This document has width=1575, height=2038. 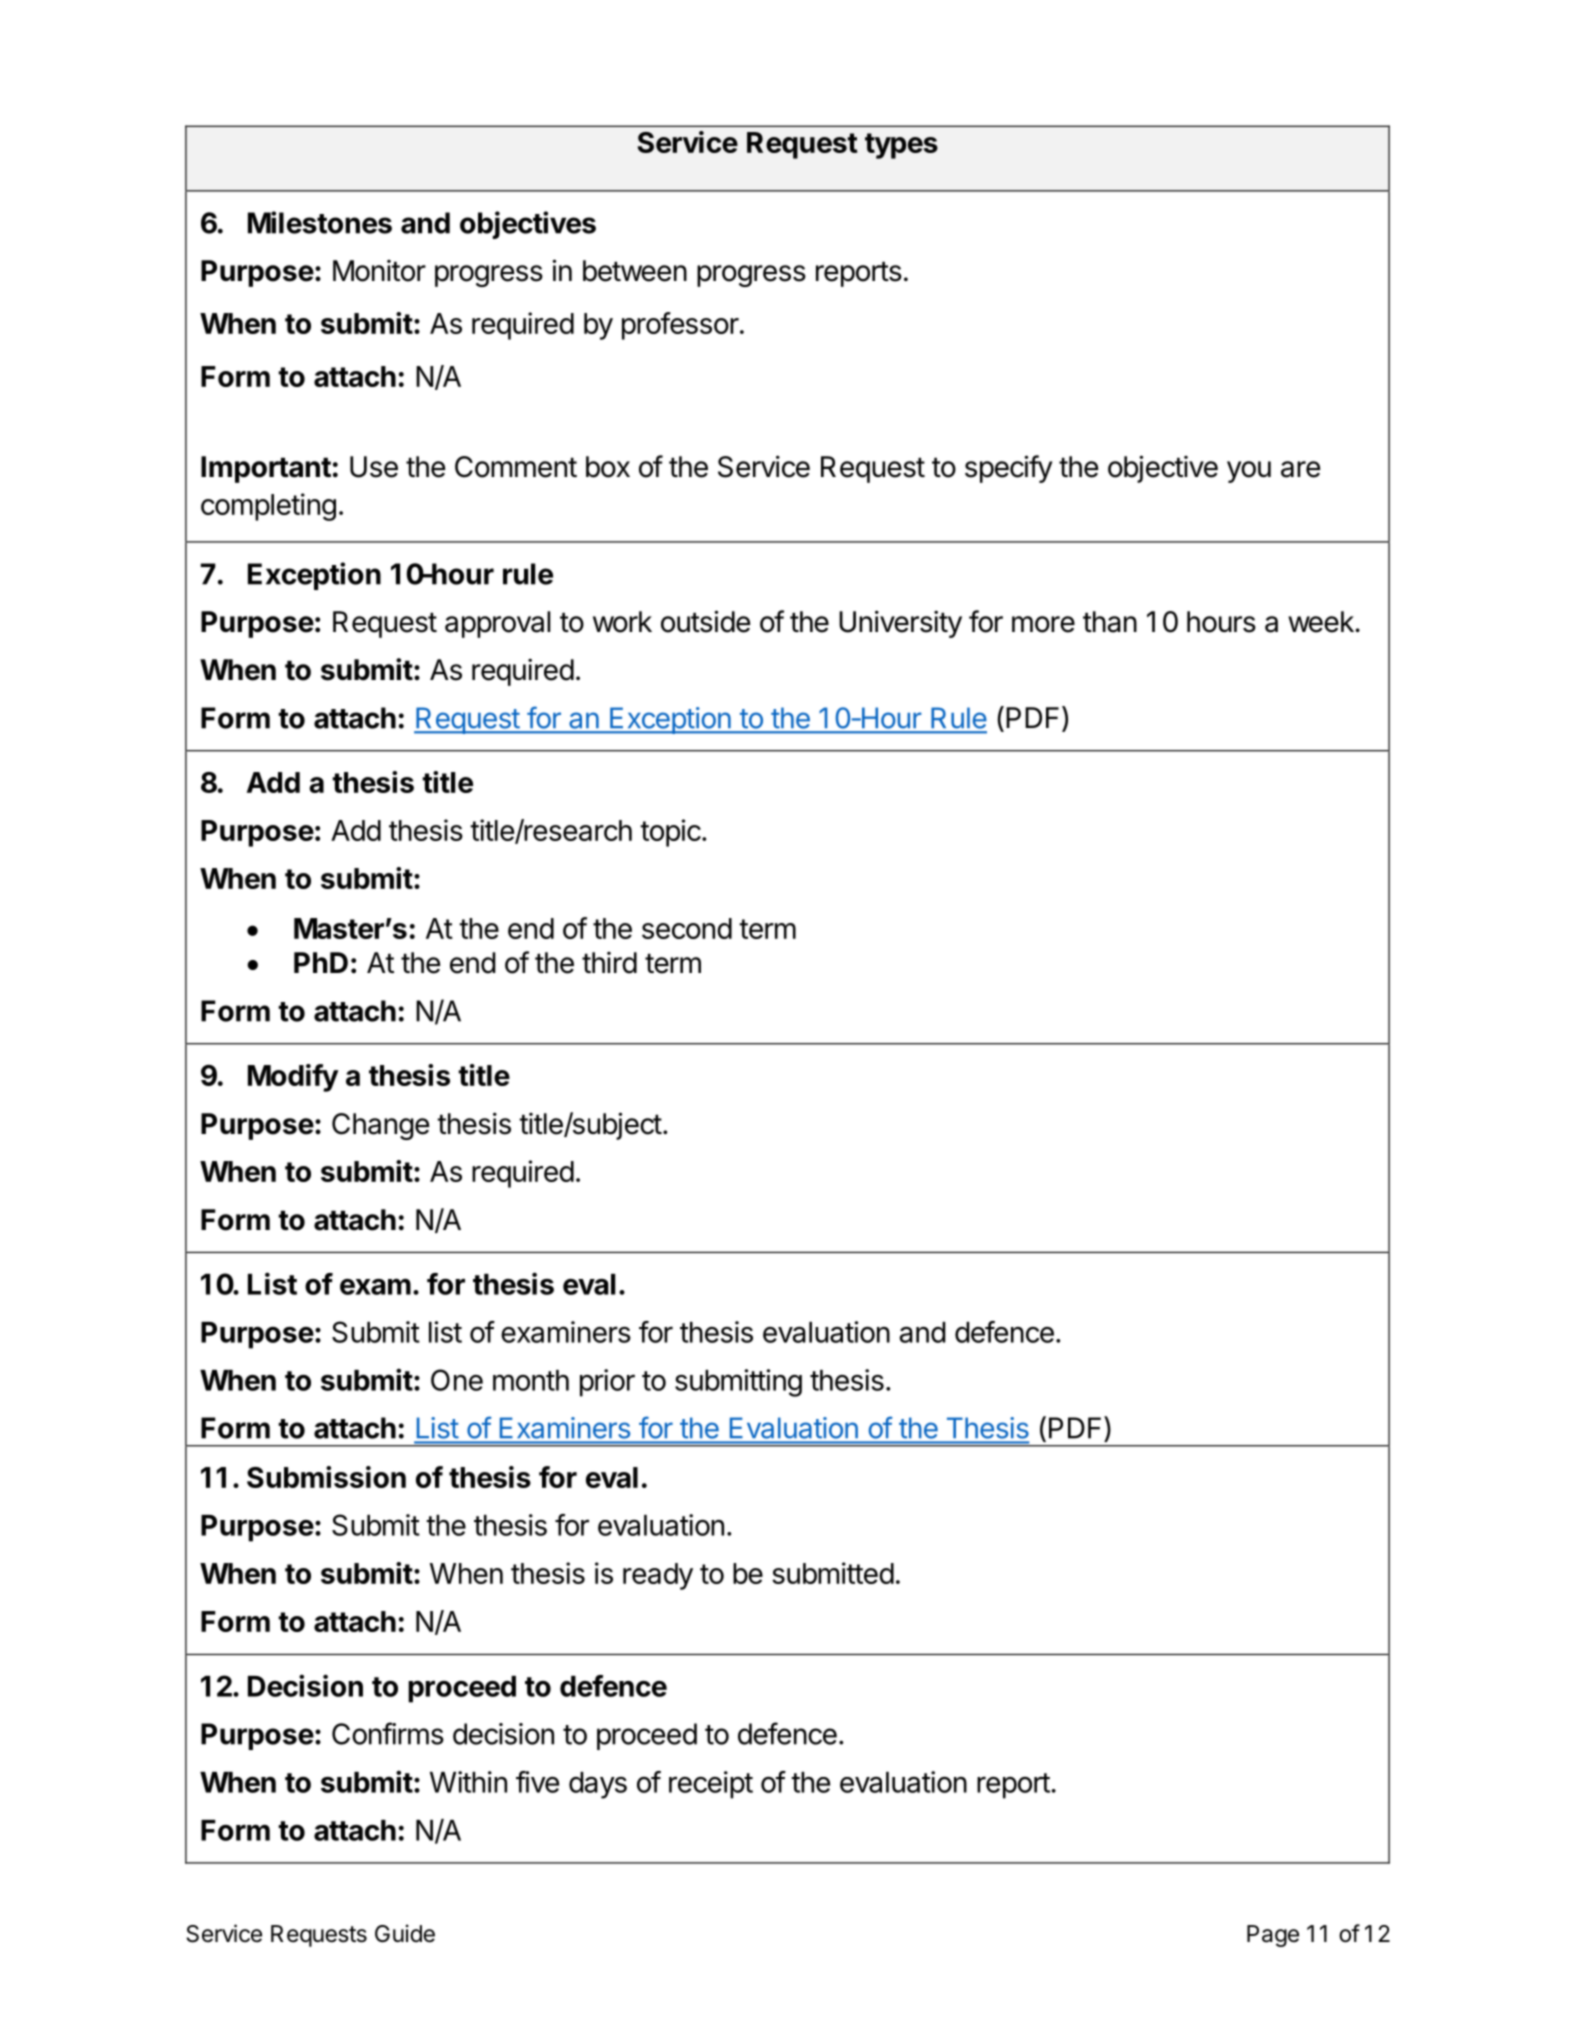 What do you see at coordinates (531, 1380) in the document?
I see `month` at bounding box center [531, 1380].
